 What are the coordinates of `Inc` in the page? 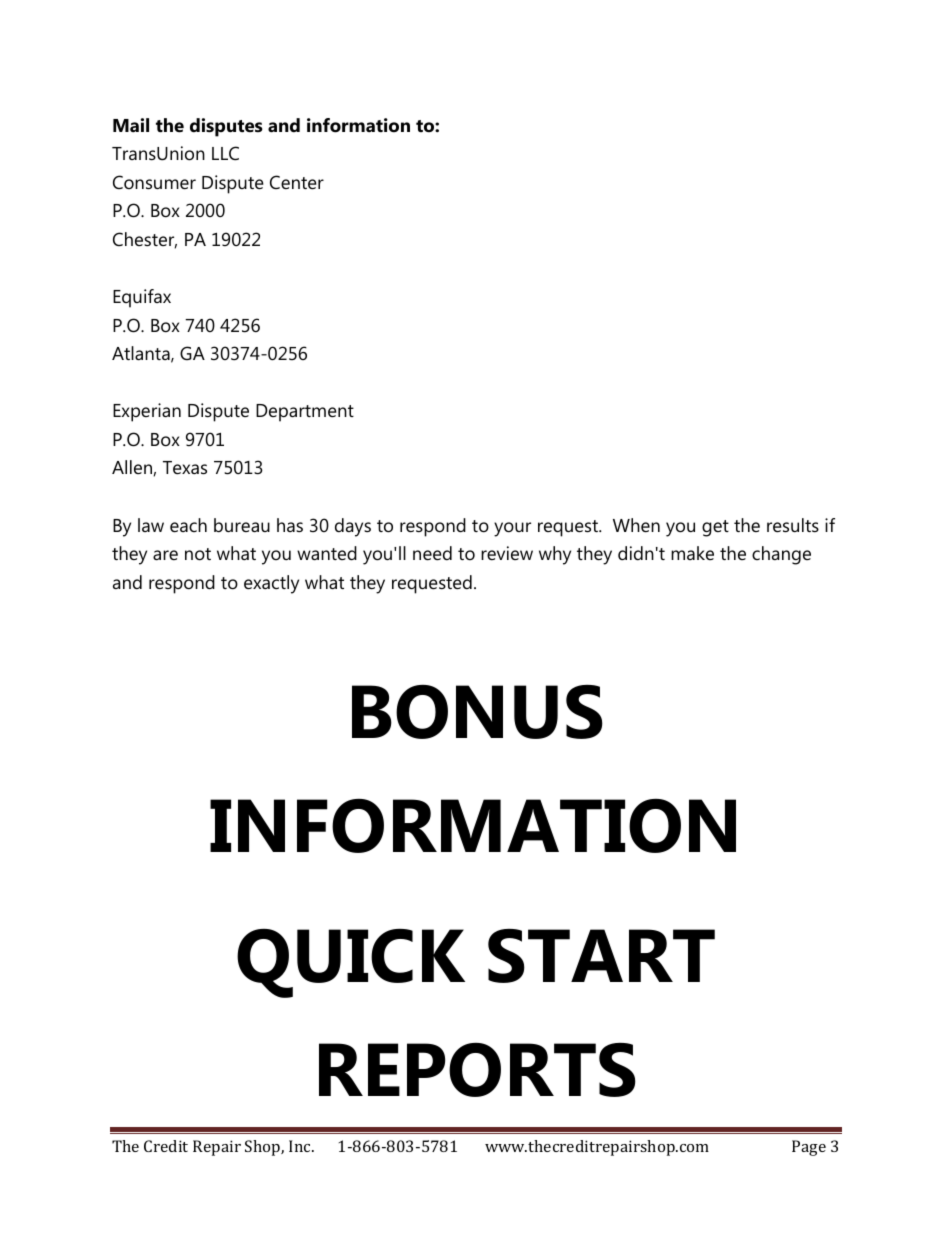 It's located at (301, 1146).
